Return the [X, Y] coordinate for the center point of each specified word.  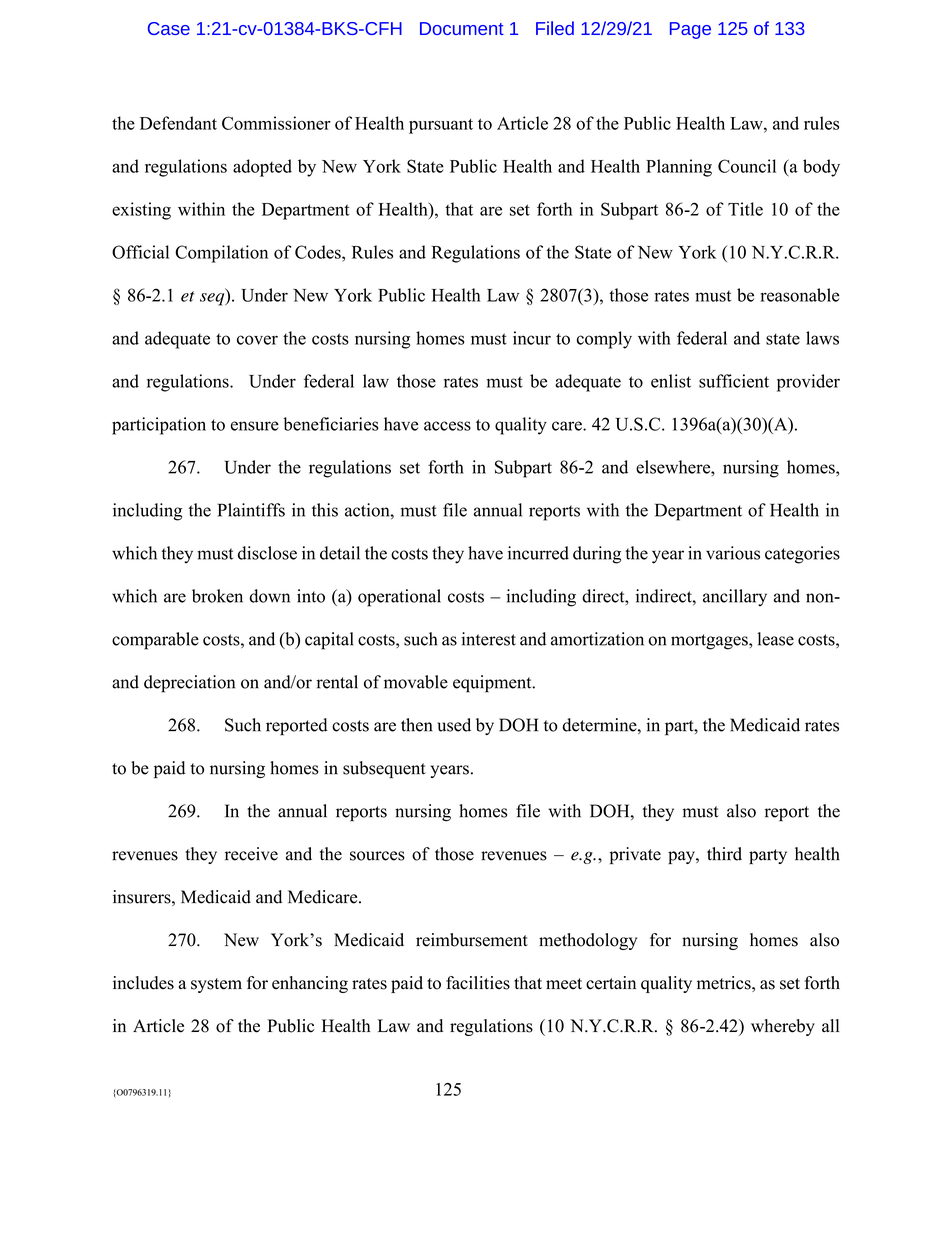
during [597, 555]
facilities [478, 983]
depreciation [189, 684]
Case [169, 28]
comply [604, 340]
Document [462, 28]
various [733, 553]
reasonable [799, 295]
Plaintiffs [251, 510]
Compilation [221, 254]
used [454, 725]
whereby [783, 1027]
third [724, 854]
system [216, 985]
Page [690, 30]
